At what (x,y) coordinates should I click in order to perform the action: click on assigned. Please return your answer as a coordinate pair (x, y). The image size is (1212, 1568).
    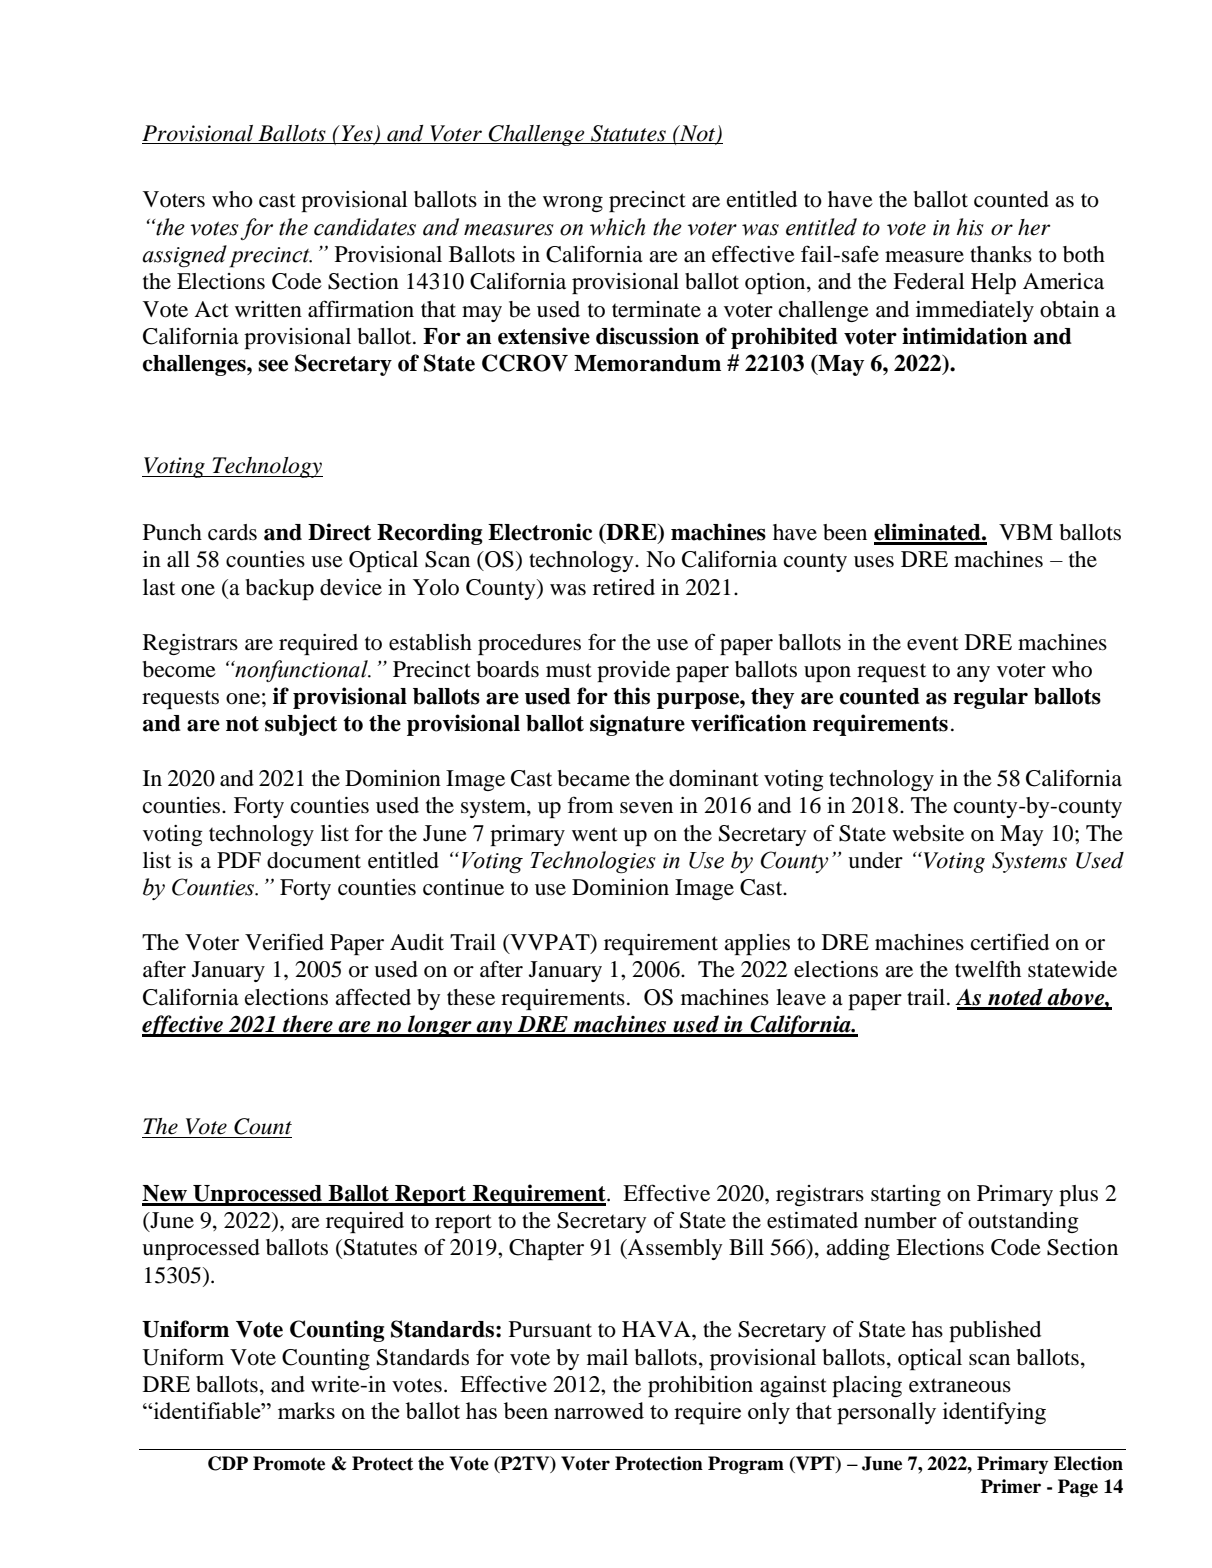
    Looking at the image, I should click on (184, 256).
